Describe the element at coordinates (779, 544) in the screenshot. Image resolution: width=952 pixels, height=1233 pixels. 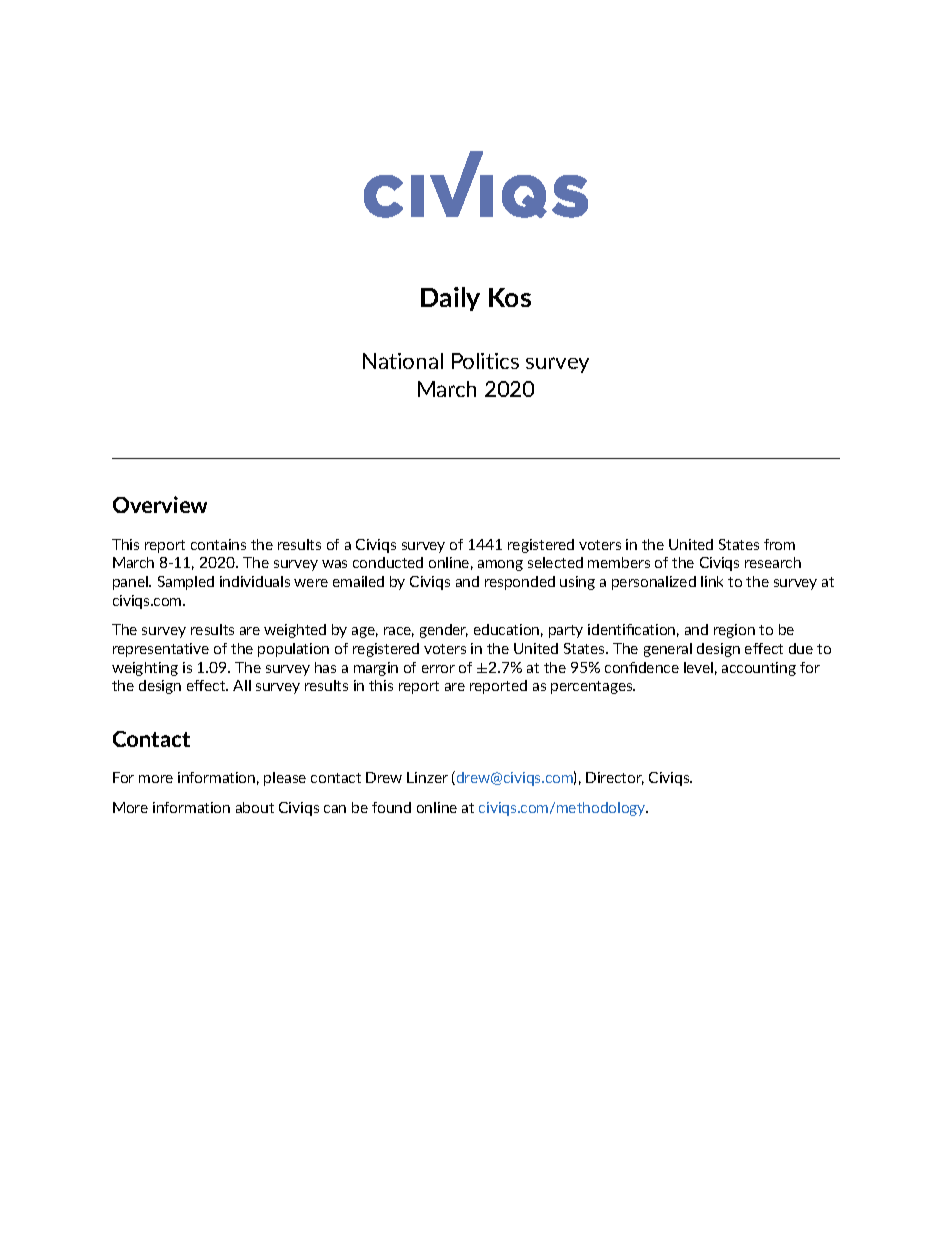
I see `from` at that location.
